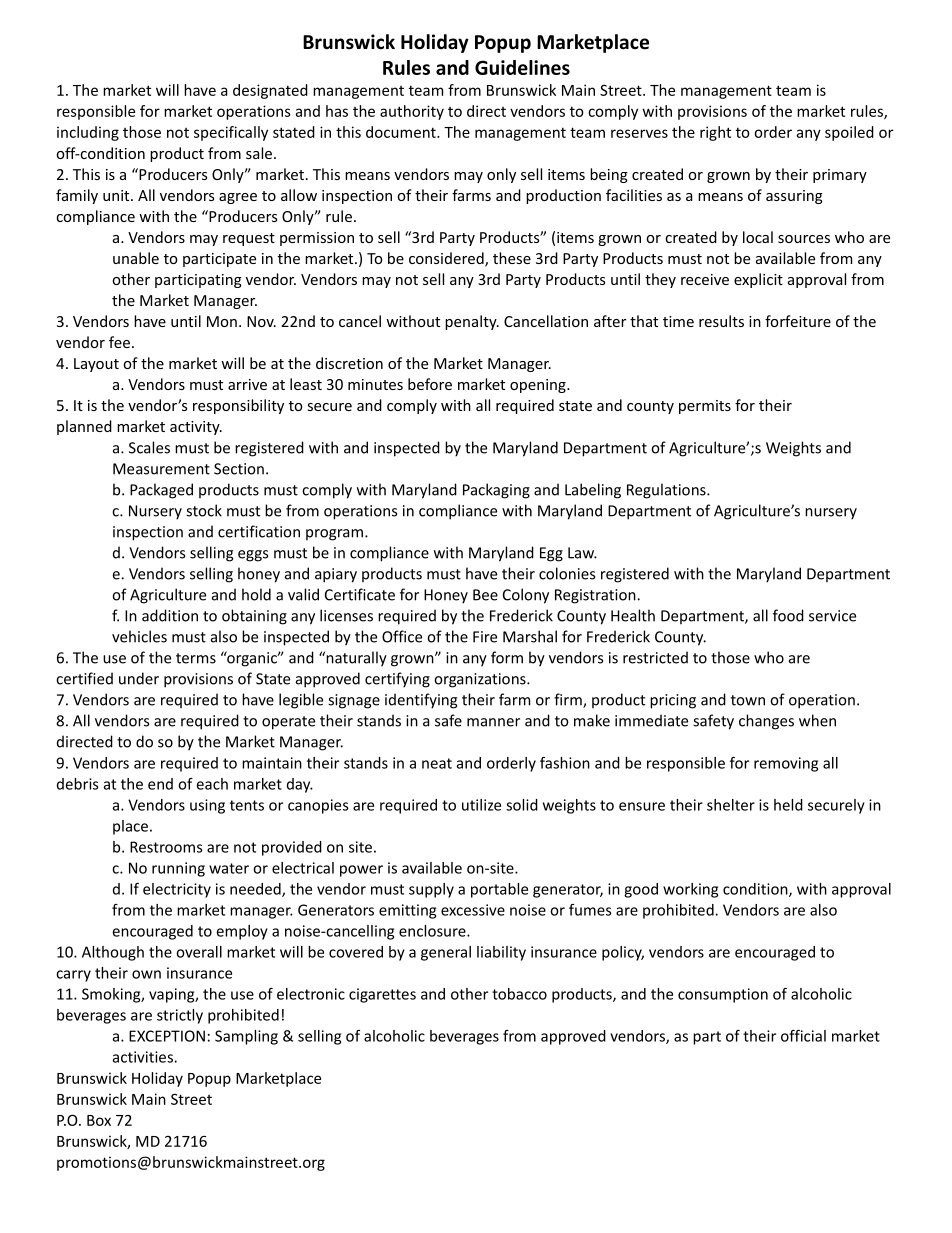  Describe the element at coordinates (519, 994) in the image. I see `tobacco` at that location.
